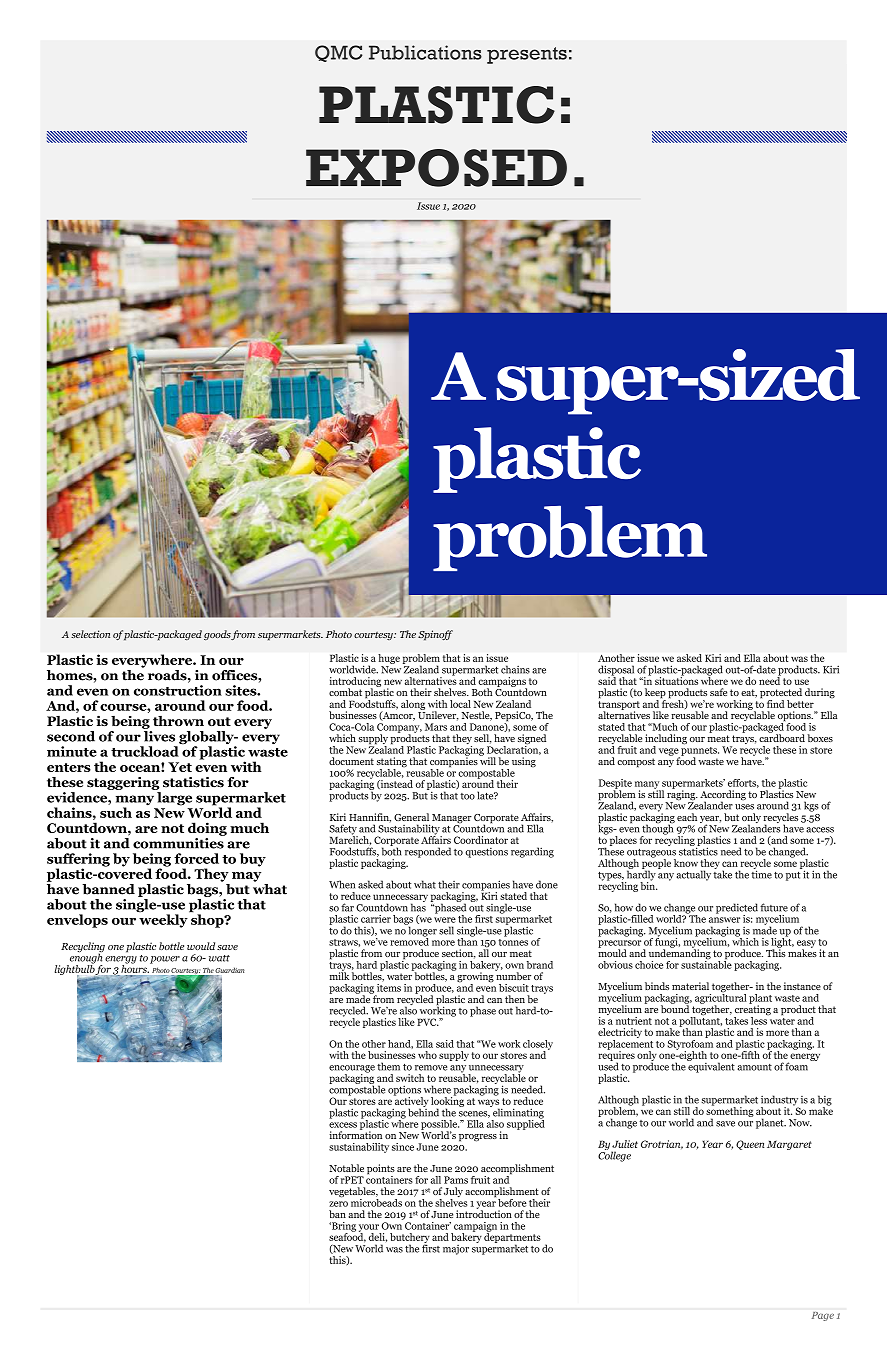 The width and height of the screenshot is (887, 1372). I want to click on presents, so click(527, 55).
